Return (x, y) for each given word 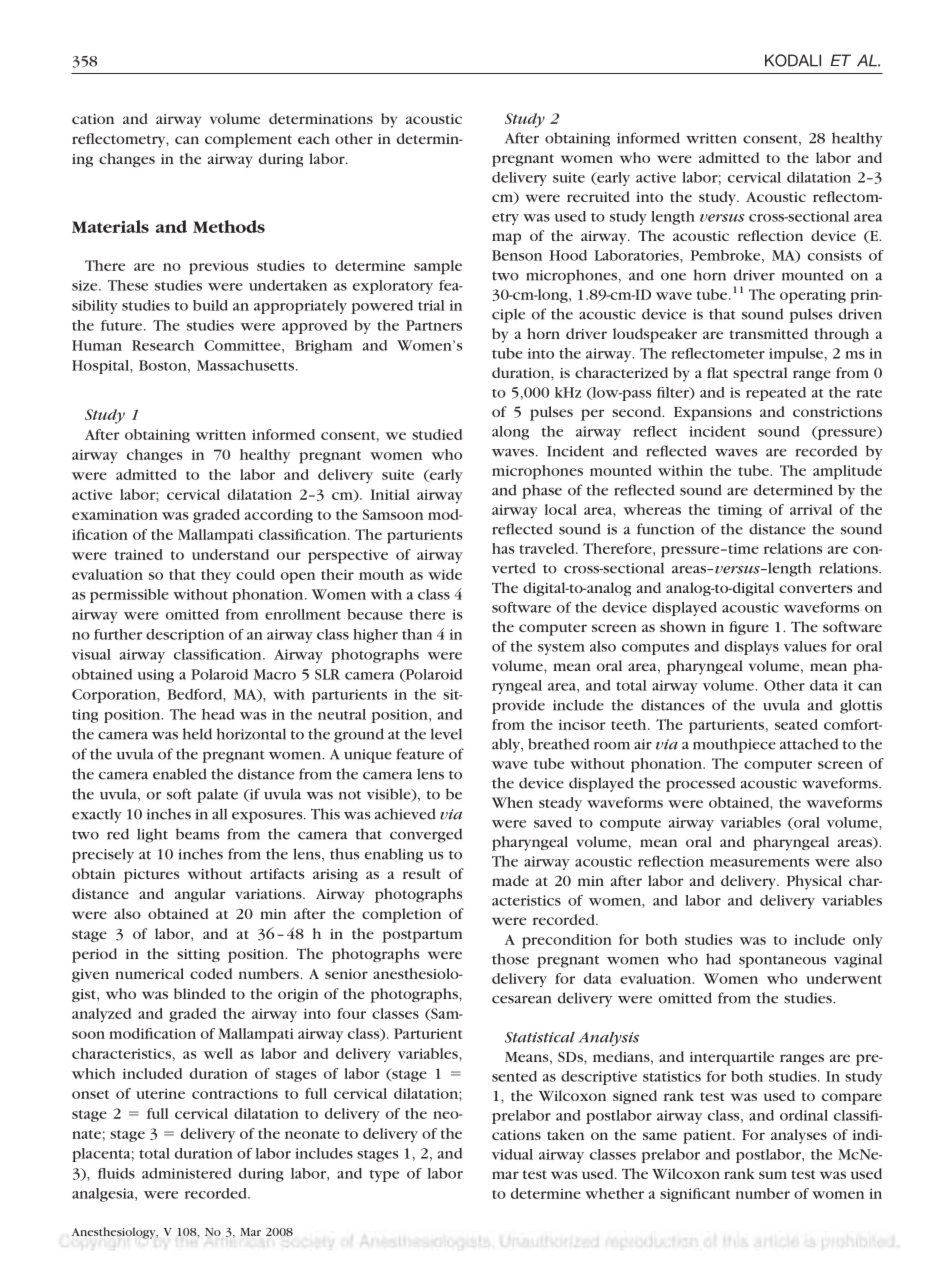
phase (542, 491)
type (384, 1176)
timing (740, 511)
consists (835, 255)
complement (248, 140)
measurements (759, 862)
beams (197, 834)
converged (426, 835)
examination (115, 514)
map (506, 239)
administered (187, 1173)
